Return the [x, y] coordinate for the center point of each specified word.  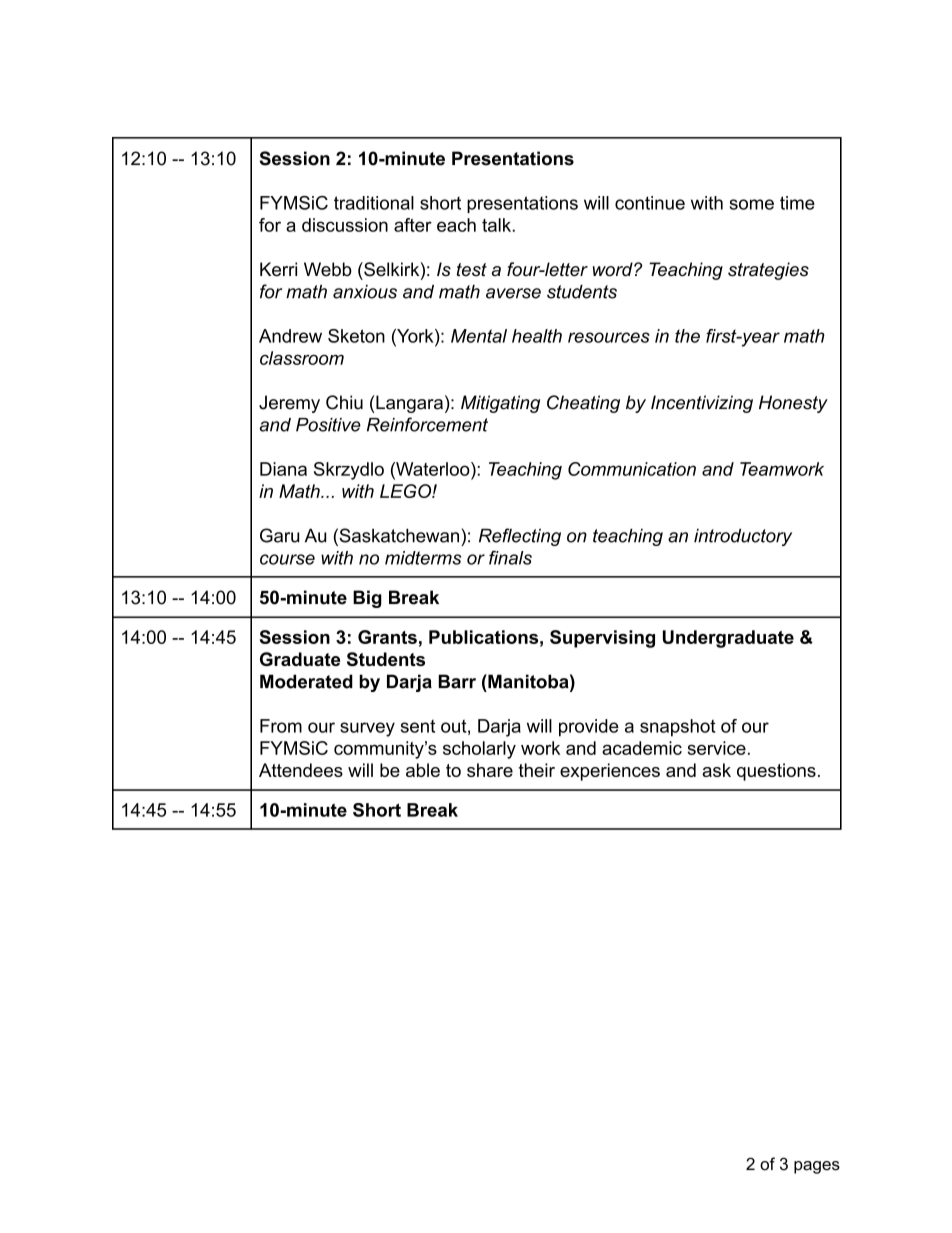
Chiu [344, 402]
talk [496, 225]
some [752, 204]
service [717, 748]
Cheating [583, 404]
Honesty [793, 404]
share [490, 770]
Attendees [301, 770]
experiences [610, 772]
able [423, 770]
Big [367, 599]
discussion [345, 225]
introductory [743, 537]
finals [510, 557]
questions [776, 772]
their [536, 770]
